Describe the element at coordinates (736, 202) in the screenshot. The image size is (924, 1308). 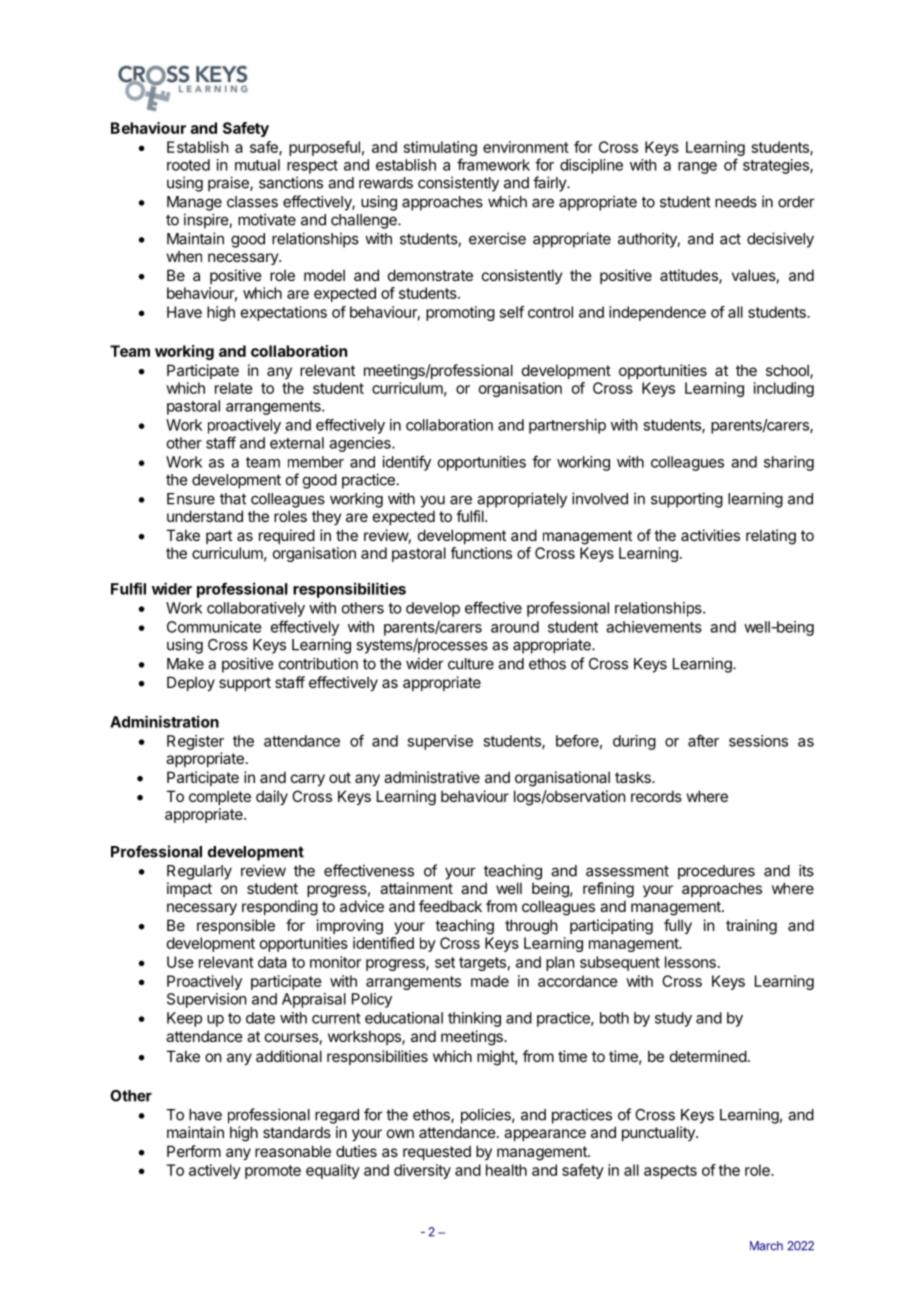
I see `needs` at that location.
